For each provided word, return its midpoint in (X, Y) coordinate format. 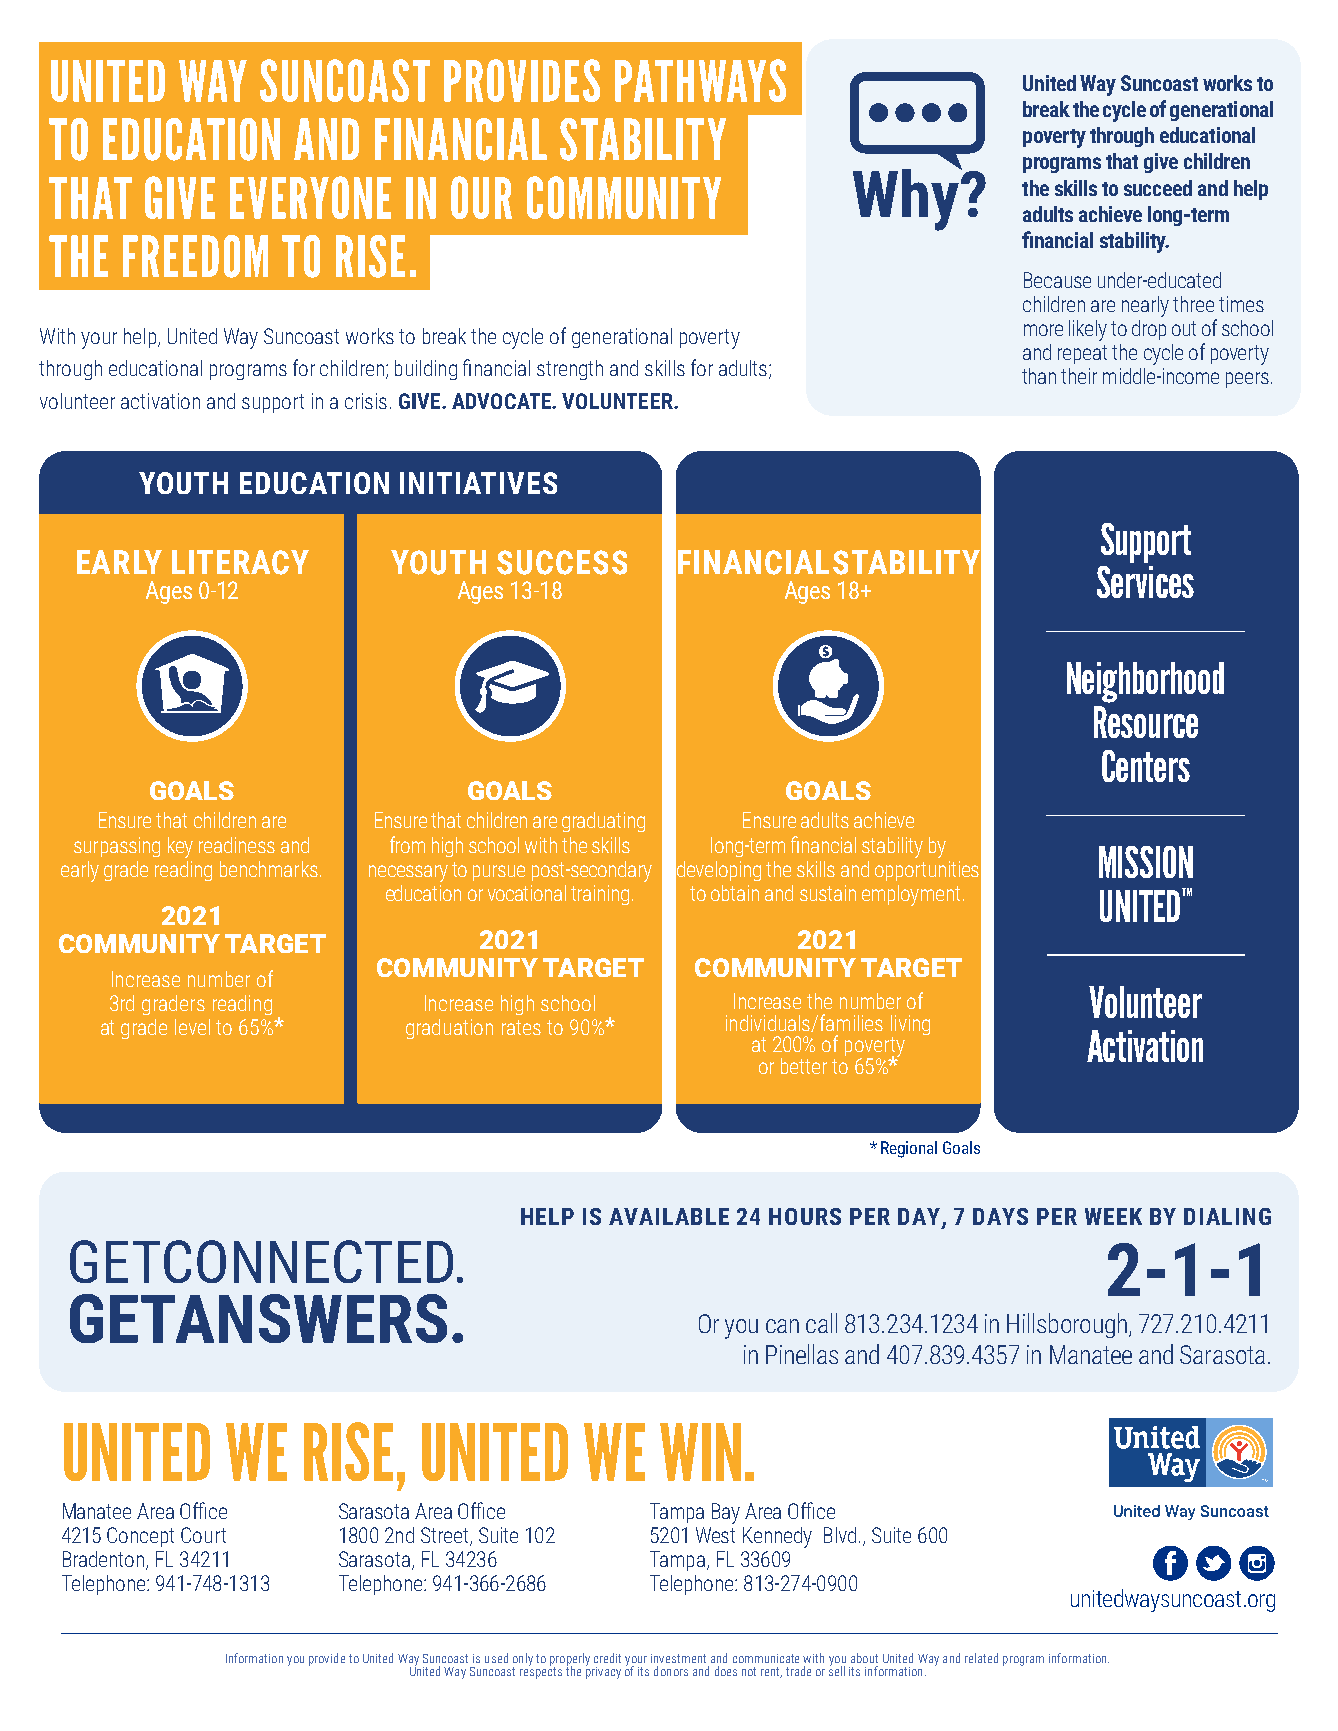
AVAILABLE (669, 1216)
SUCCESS (562, 562)
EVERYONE (310, 197)
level (192, 1027)
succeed (1158, 188)
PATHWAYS (700, 80)
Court (203, 1535)
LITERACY (240, 562)
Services (1145, 582)
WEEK (1113, 1216)
